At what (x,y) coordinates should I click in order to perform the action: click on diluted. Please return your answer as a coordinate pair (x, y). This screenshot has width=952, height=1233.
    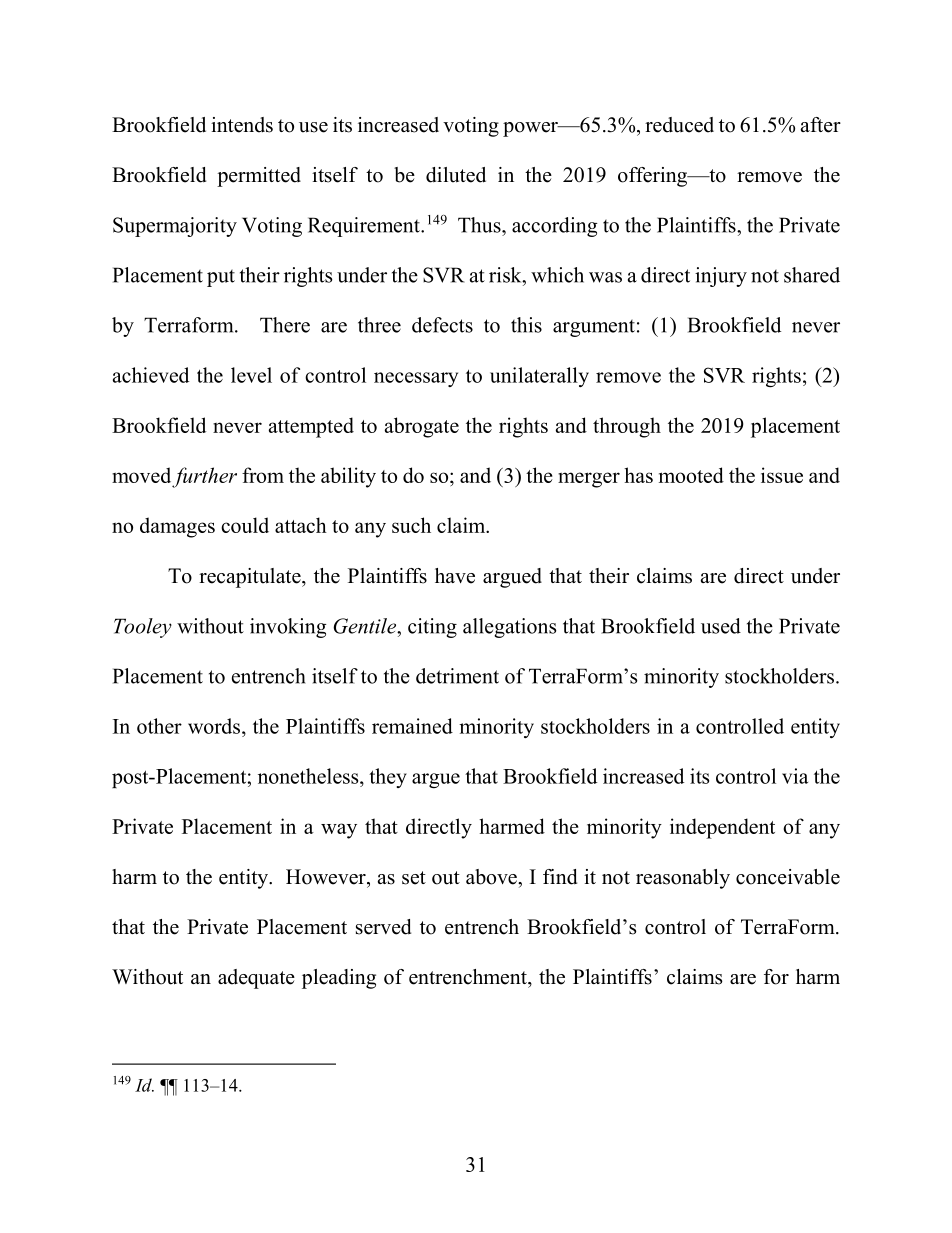
    Looking at the image, I should click on (456, 175).
